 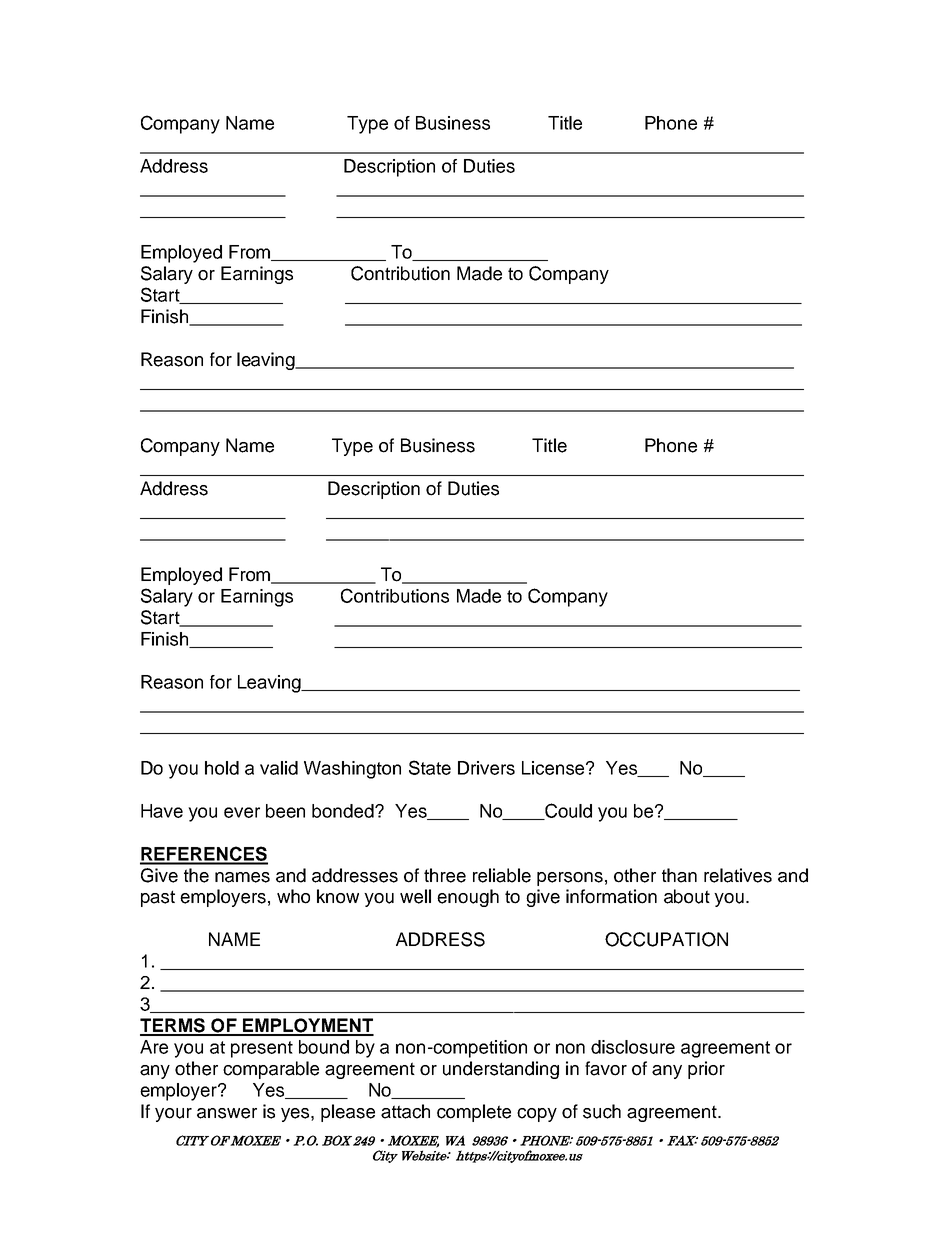 What do you see at coordinates (222, 768) in the screenshot?
I see `hold` at bounding box center [222, 768].
